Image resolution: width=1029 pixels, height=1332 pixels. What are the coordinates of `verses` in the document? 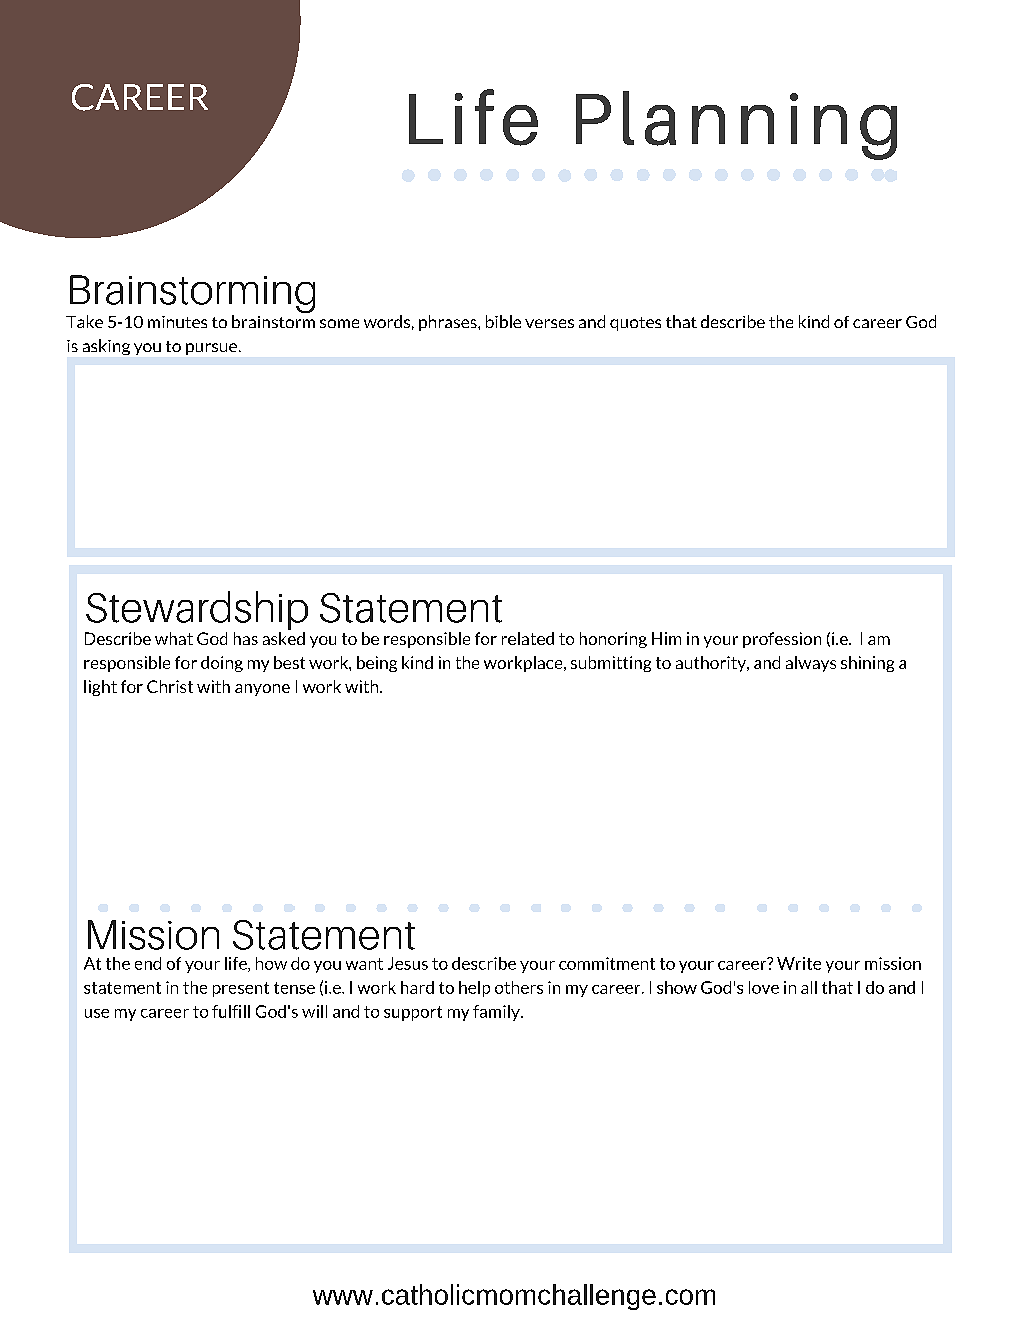 It's located at (549, 323).
